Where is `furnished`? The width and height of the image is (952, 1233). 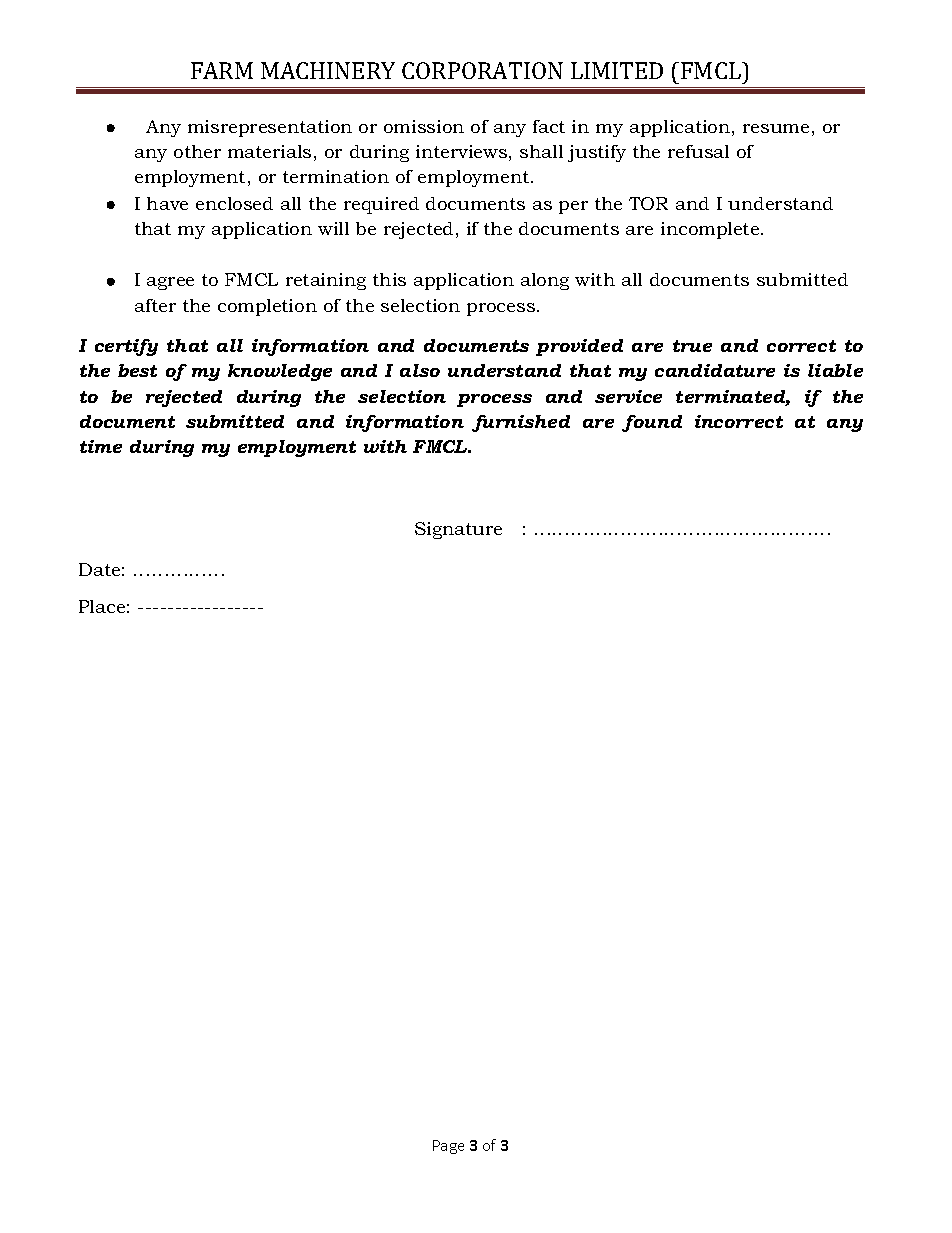 furnished is located at coordinates (521, 423).
